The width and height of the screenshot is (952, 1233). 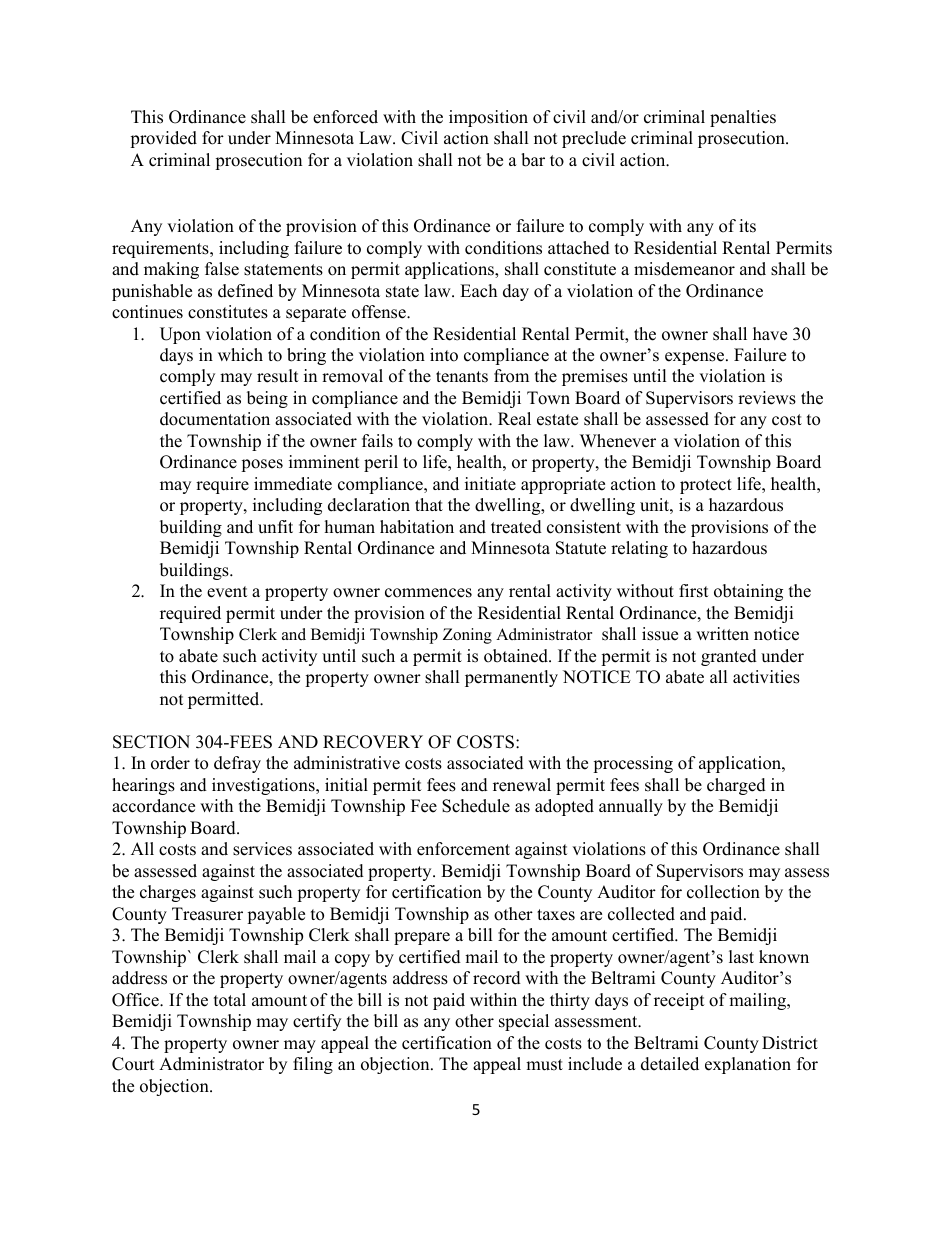 I want to click on protect, so click(x=706, y=486).
